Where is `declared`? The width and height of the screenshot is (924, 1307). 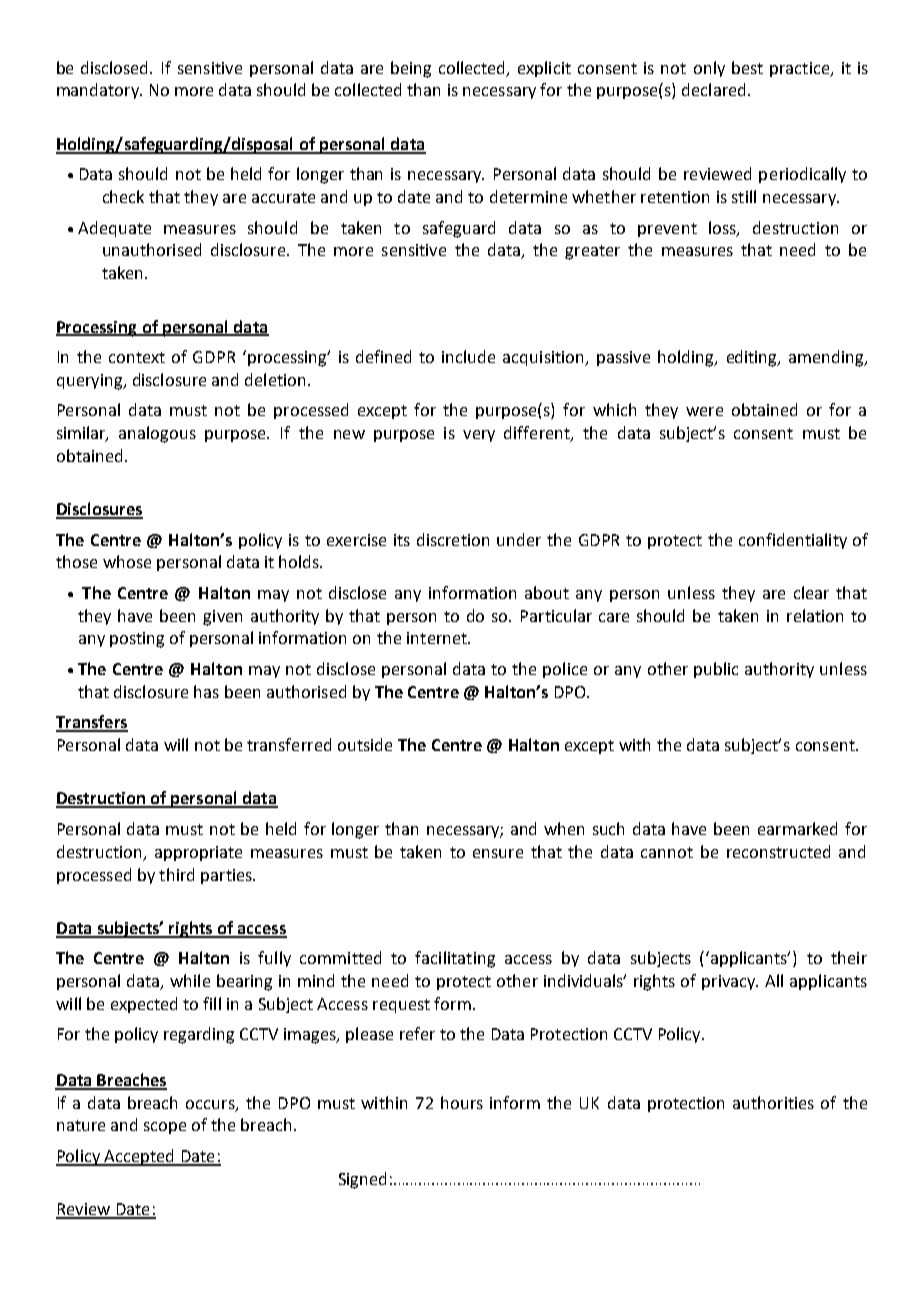 declared is located at coordinates (713, 89).
